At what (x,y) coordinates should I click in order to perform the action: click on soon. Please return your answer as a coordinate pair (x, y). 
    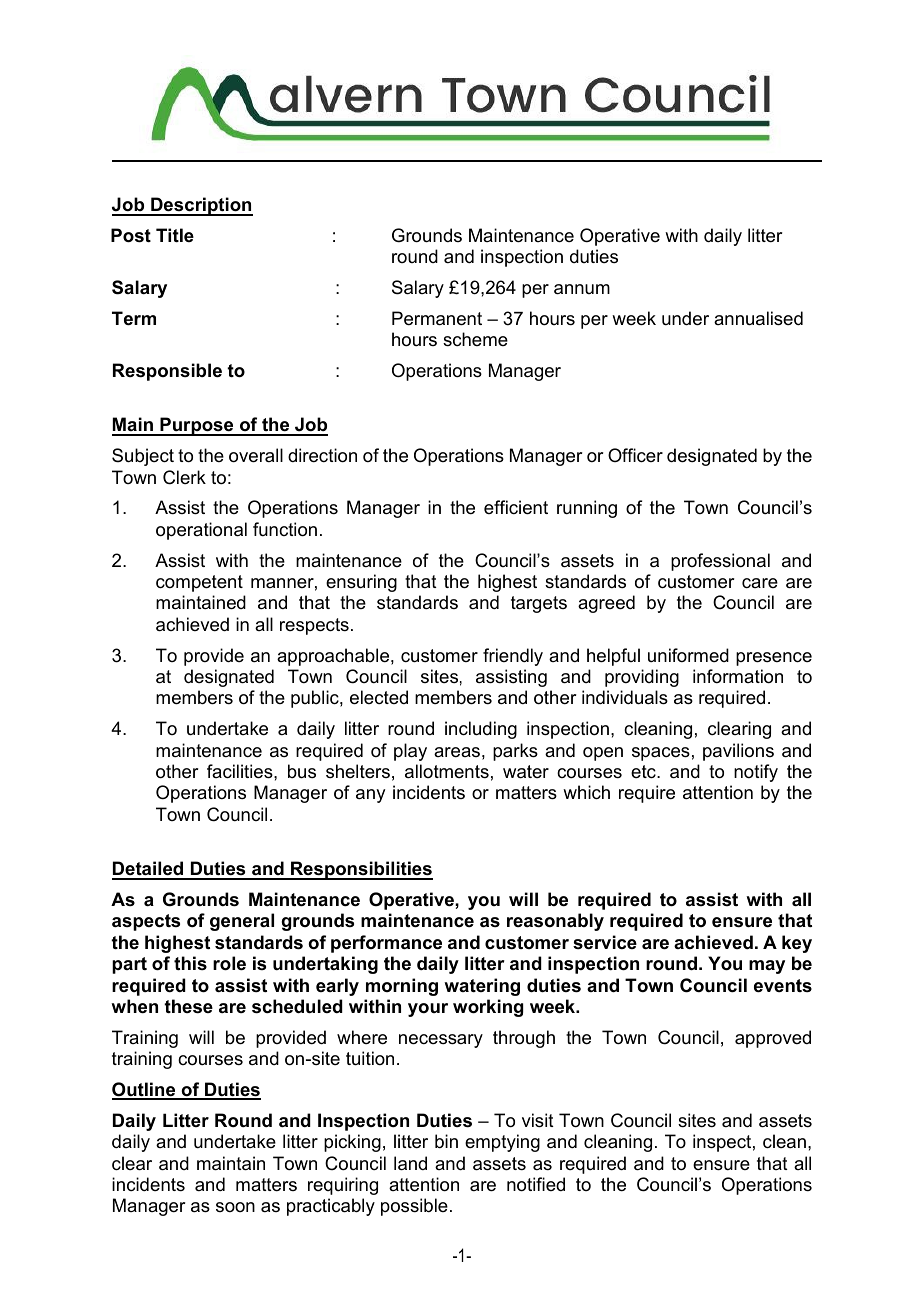
    Looking at the image, I should click on (235, 1207).
